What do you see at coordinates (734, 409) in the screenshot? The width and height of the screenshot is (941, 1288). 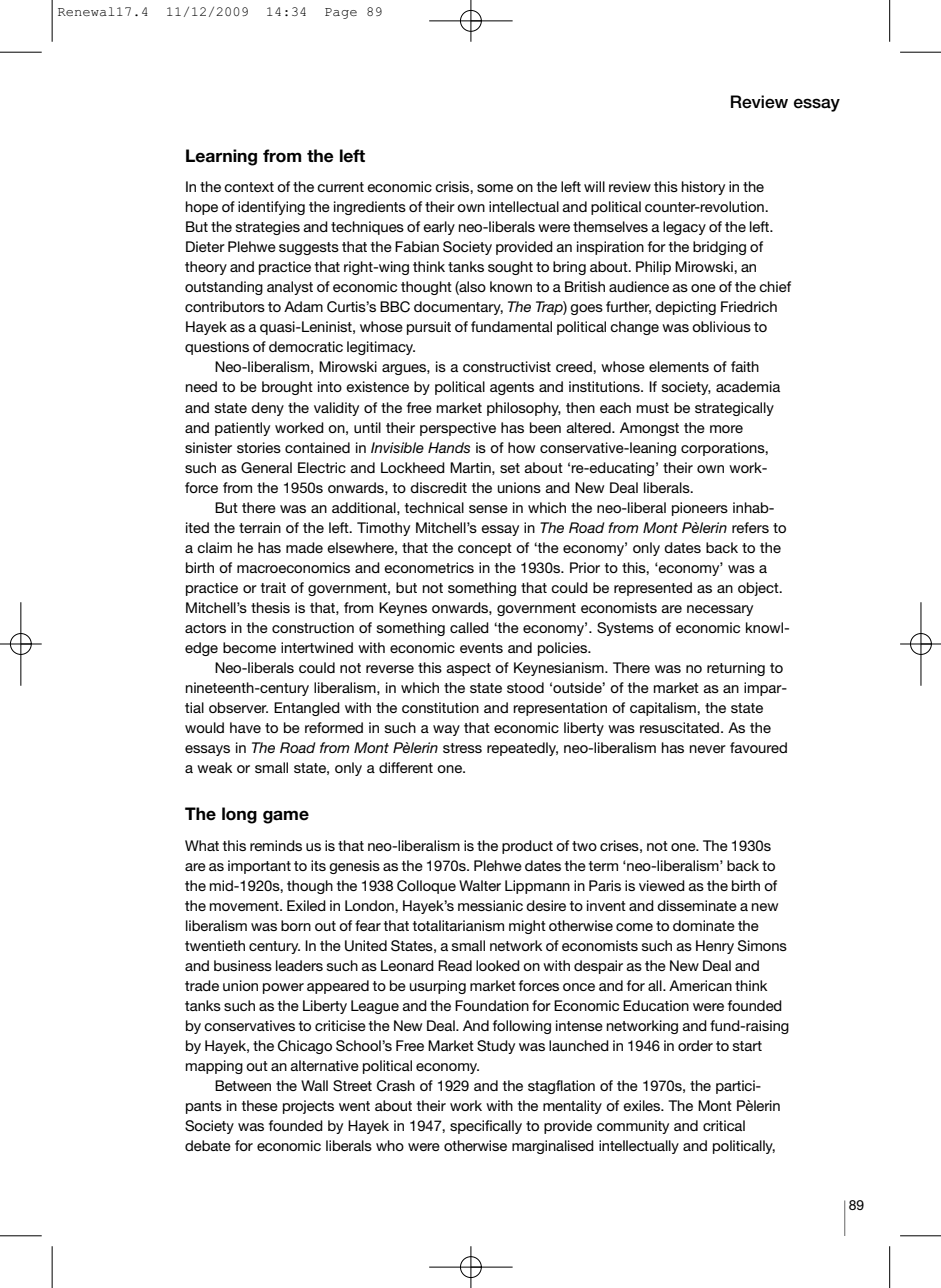 I see `strategically` at bounding box center [734, 409].
